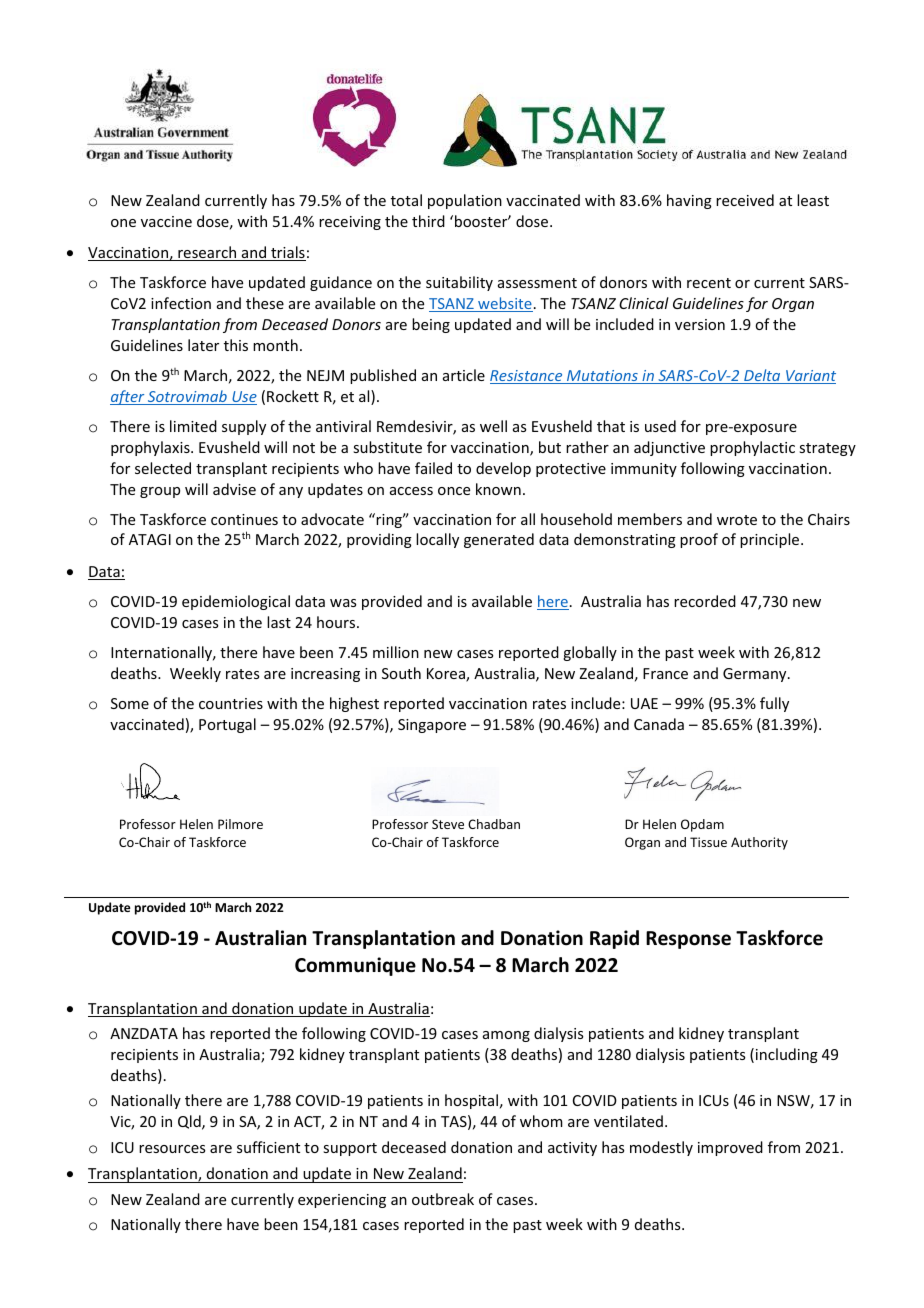 The width and height of the screenshot is (924, 1308). I want to click on outbreak, so click(443, 1199).
